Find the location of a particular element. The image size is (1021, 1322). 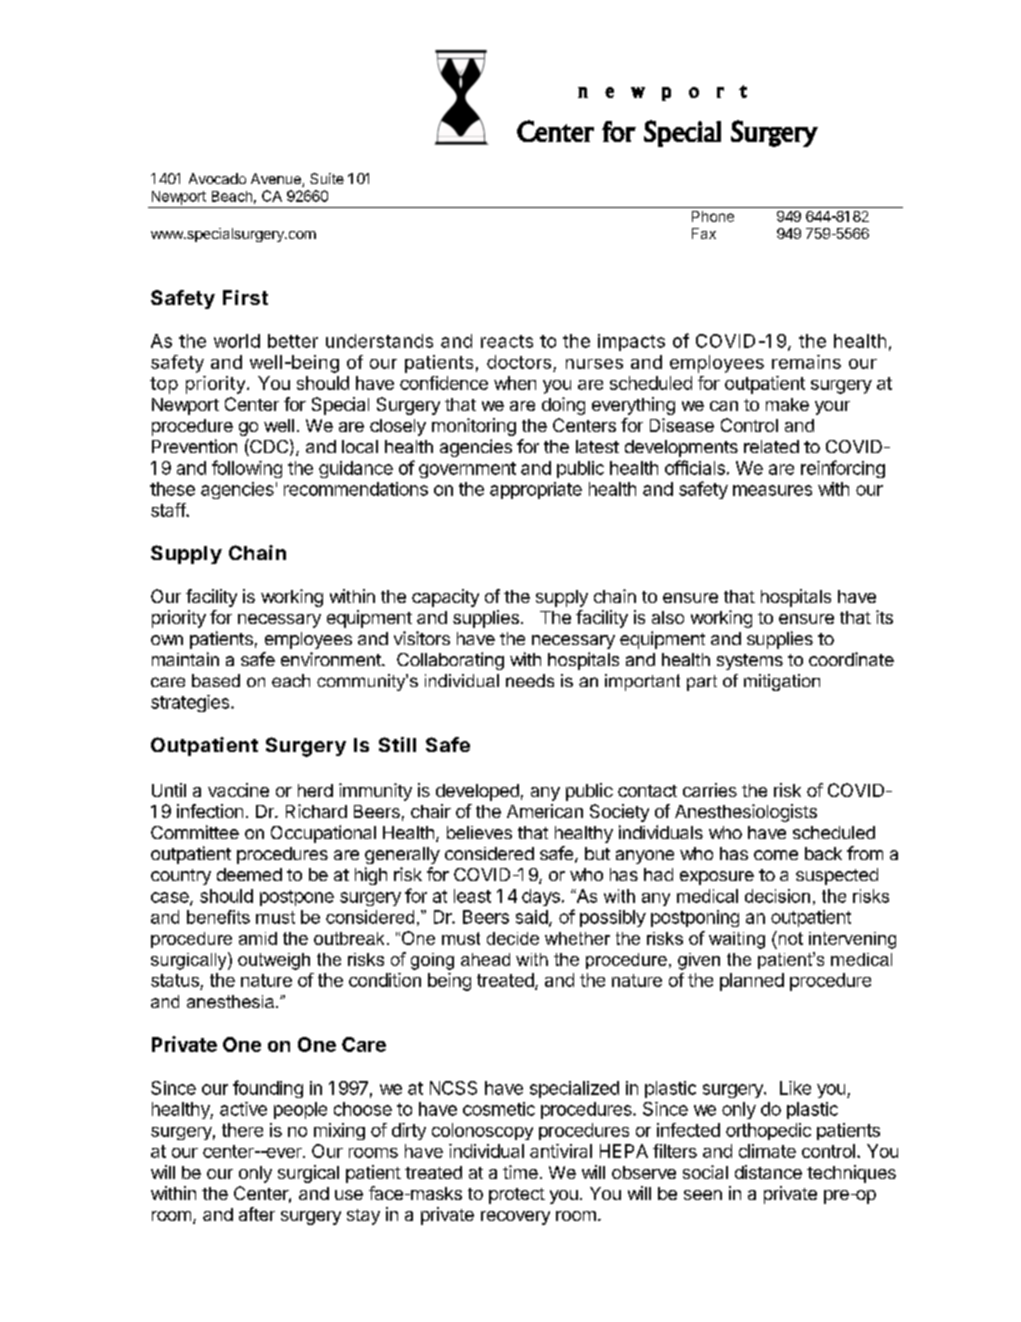

distance is located at coordinates (768, 1172).
